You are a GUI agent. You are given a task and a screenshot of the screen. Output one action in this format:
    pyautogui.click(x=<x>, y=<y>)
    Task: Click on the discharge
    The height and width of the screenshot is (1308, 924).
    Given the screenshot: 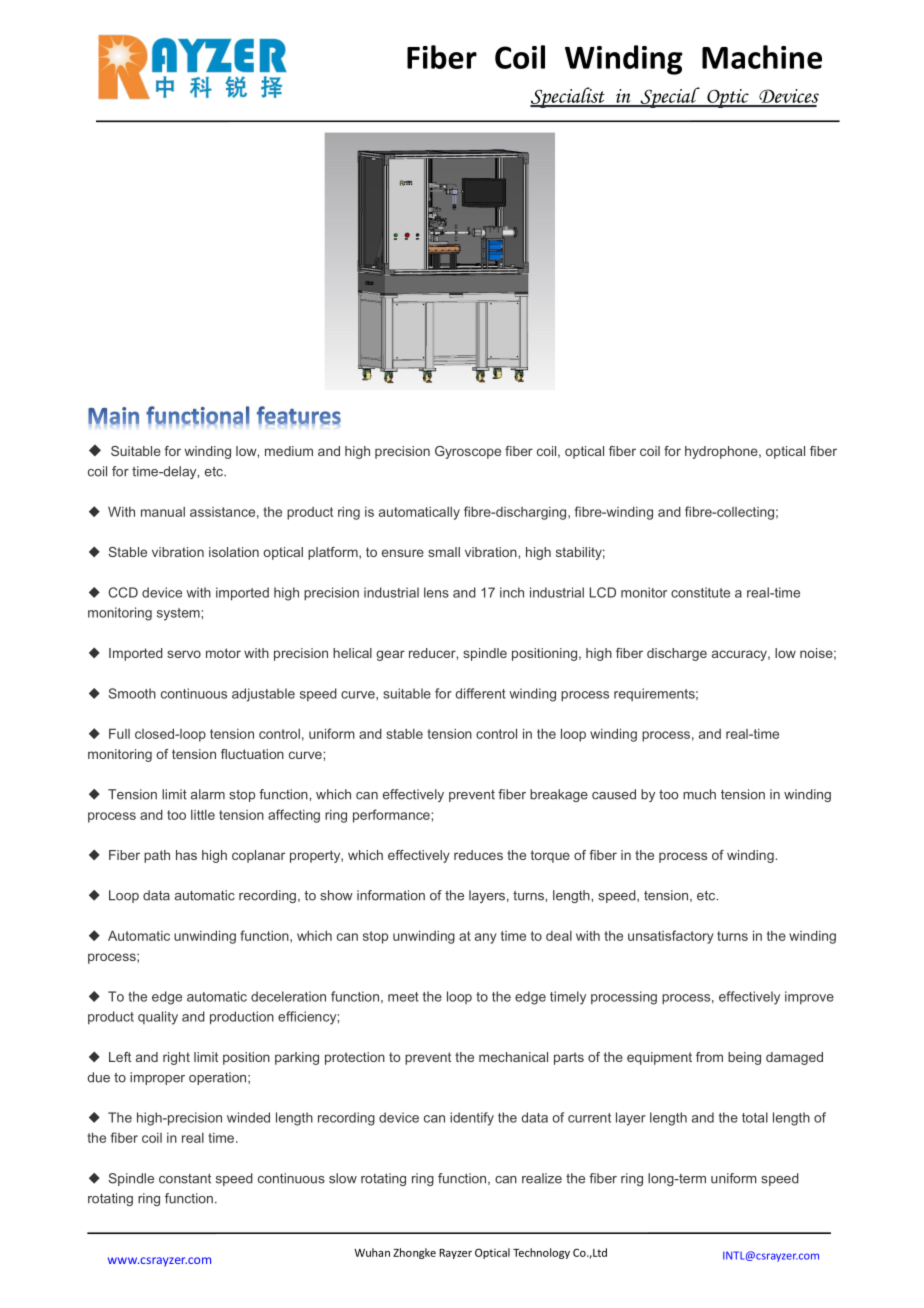 What is the action you would take?
    pyautogui.click(x=677, y=654)
